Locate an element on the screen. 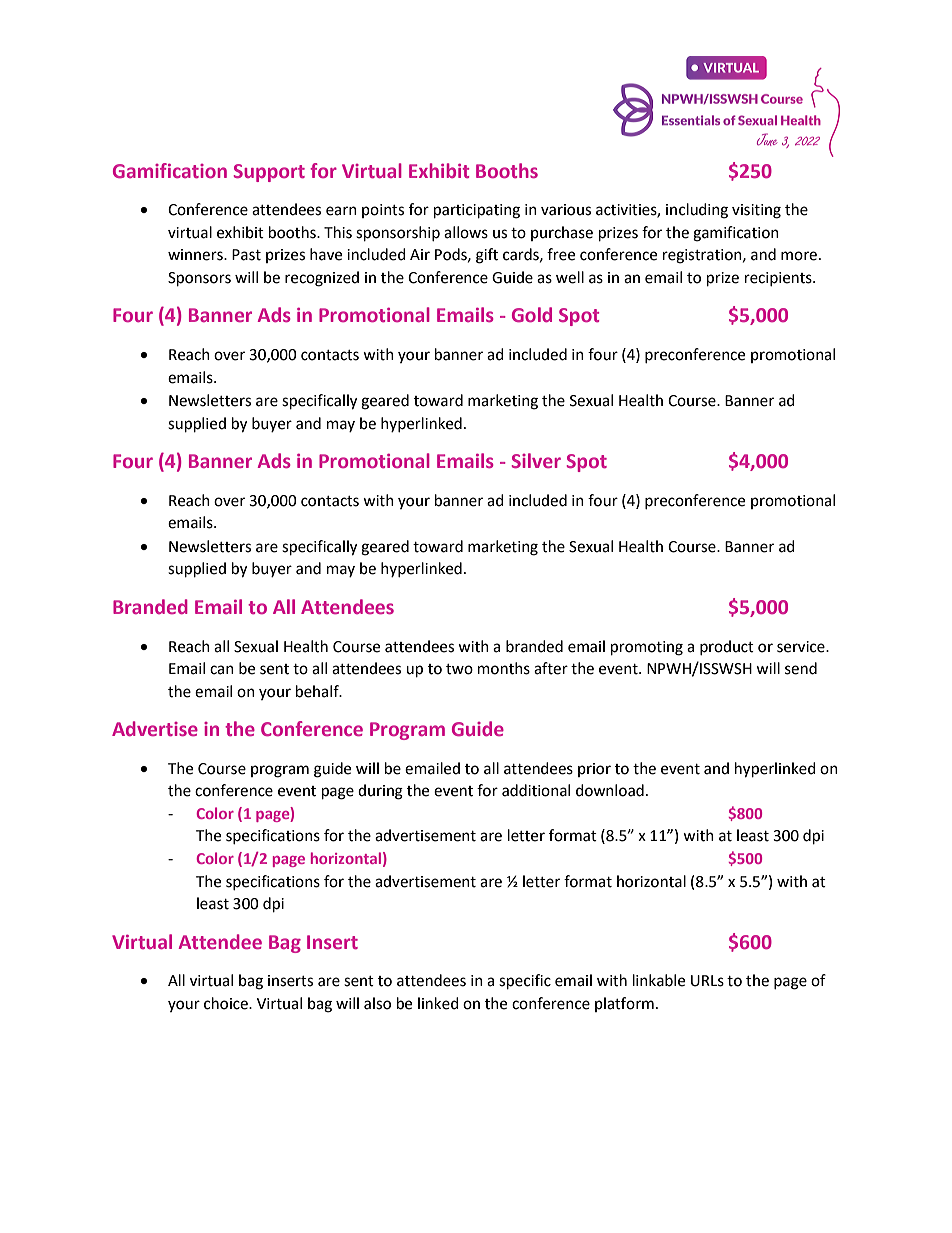 Image resolution: width=952 pixels, height=1233 pixels. participating is located at coordinates (477, 211).
